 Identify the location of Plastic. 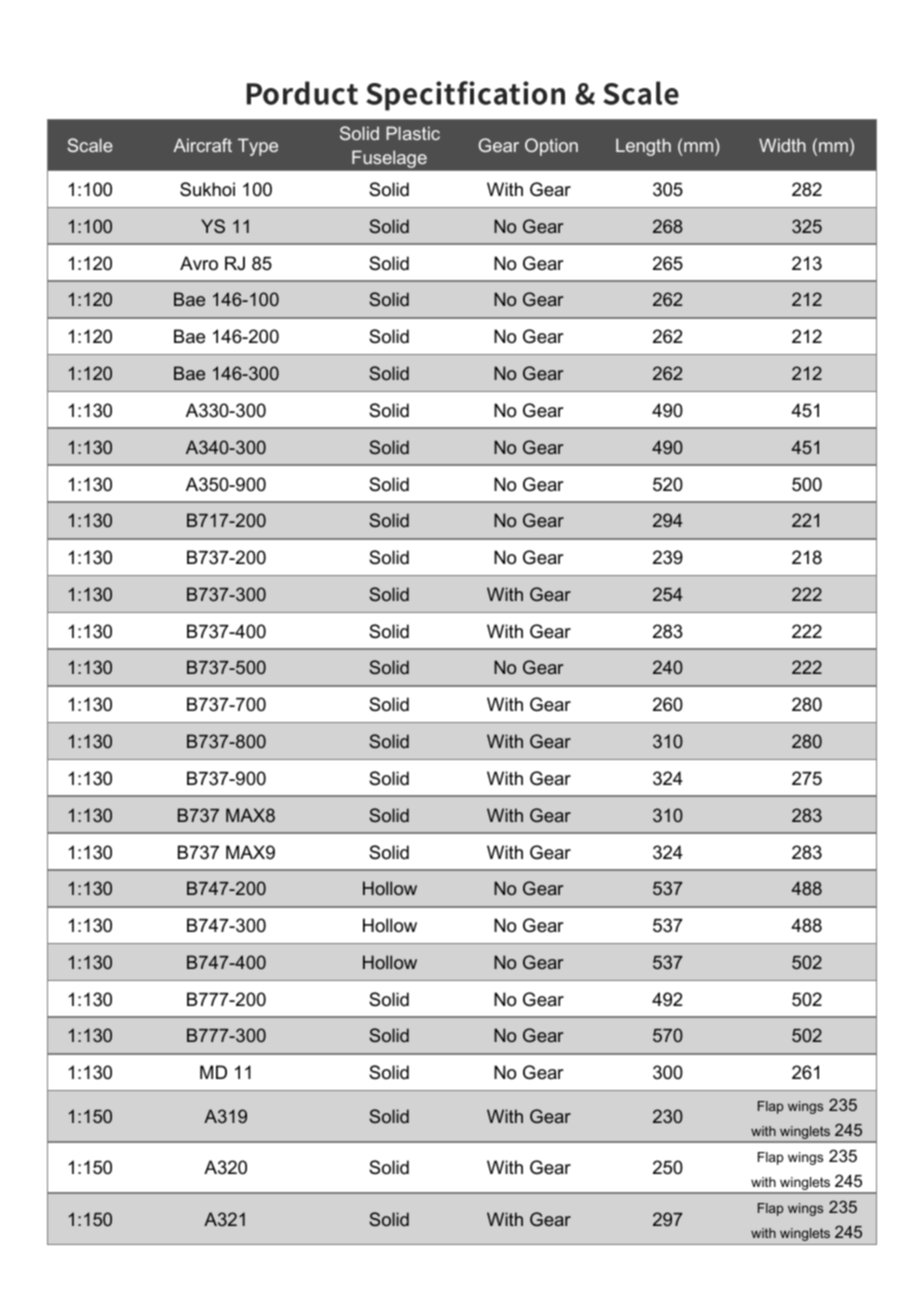
(413, 133).
